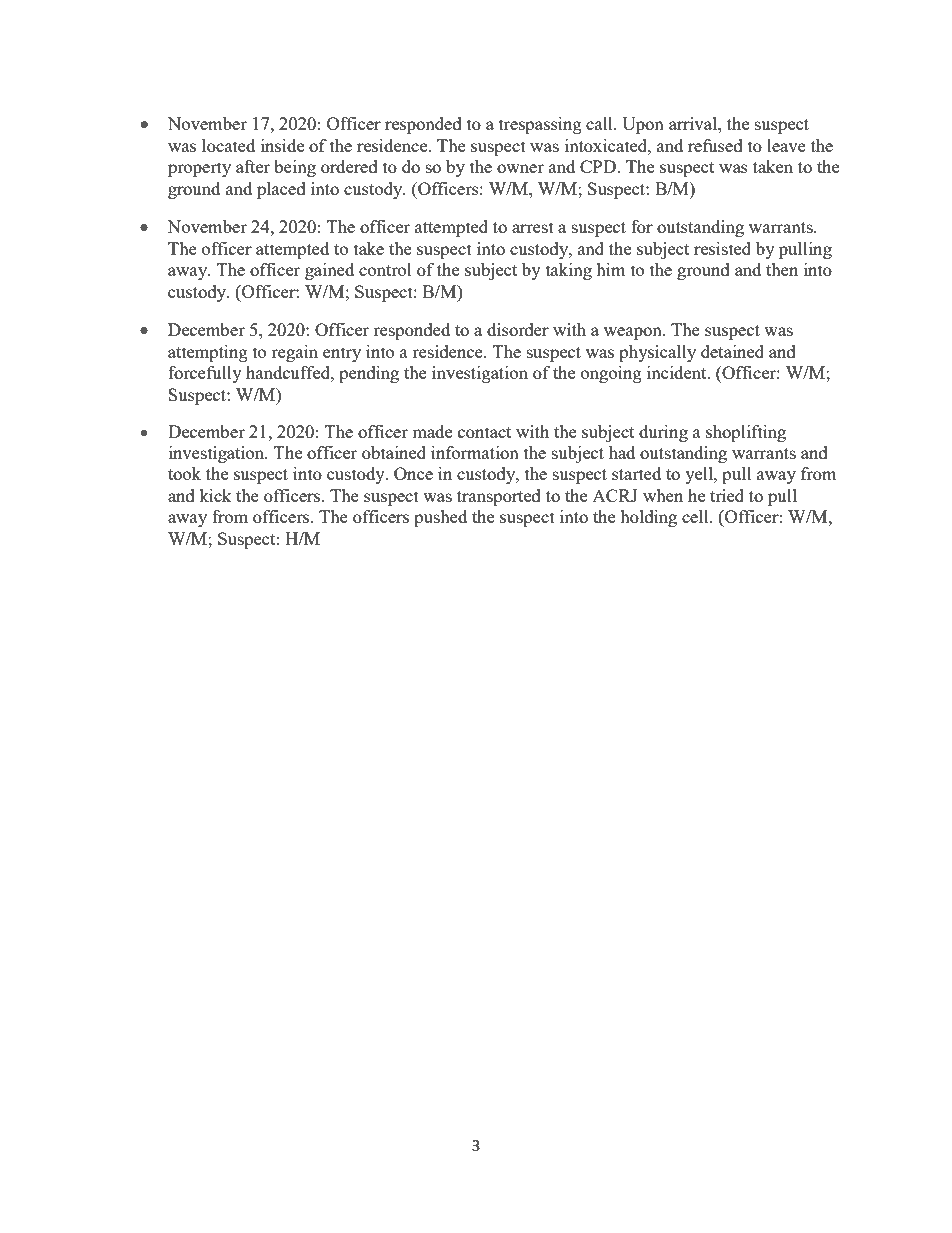  What do you see at coordinates (715, 145) in the screenshot?
I see `refused` at bounding box center [715, 145].
